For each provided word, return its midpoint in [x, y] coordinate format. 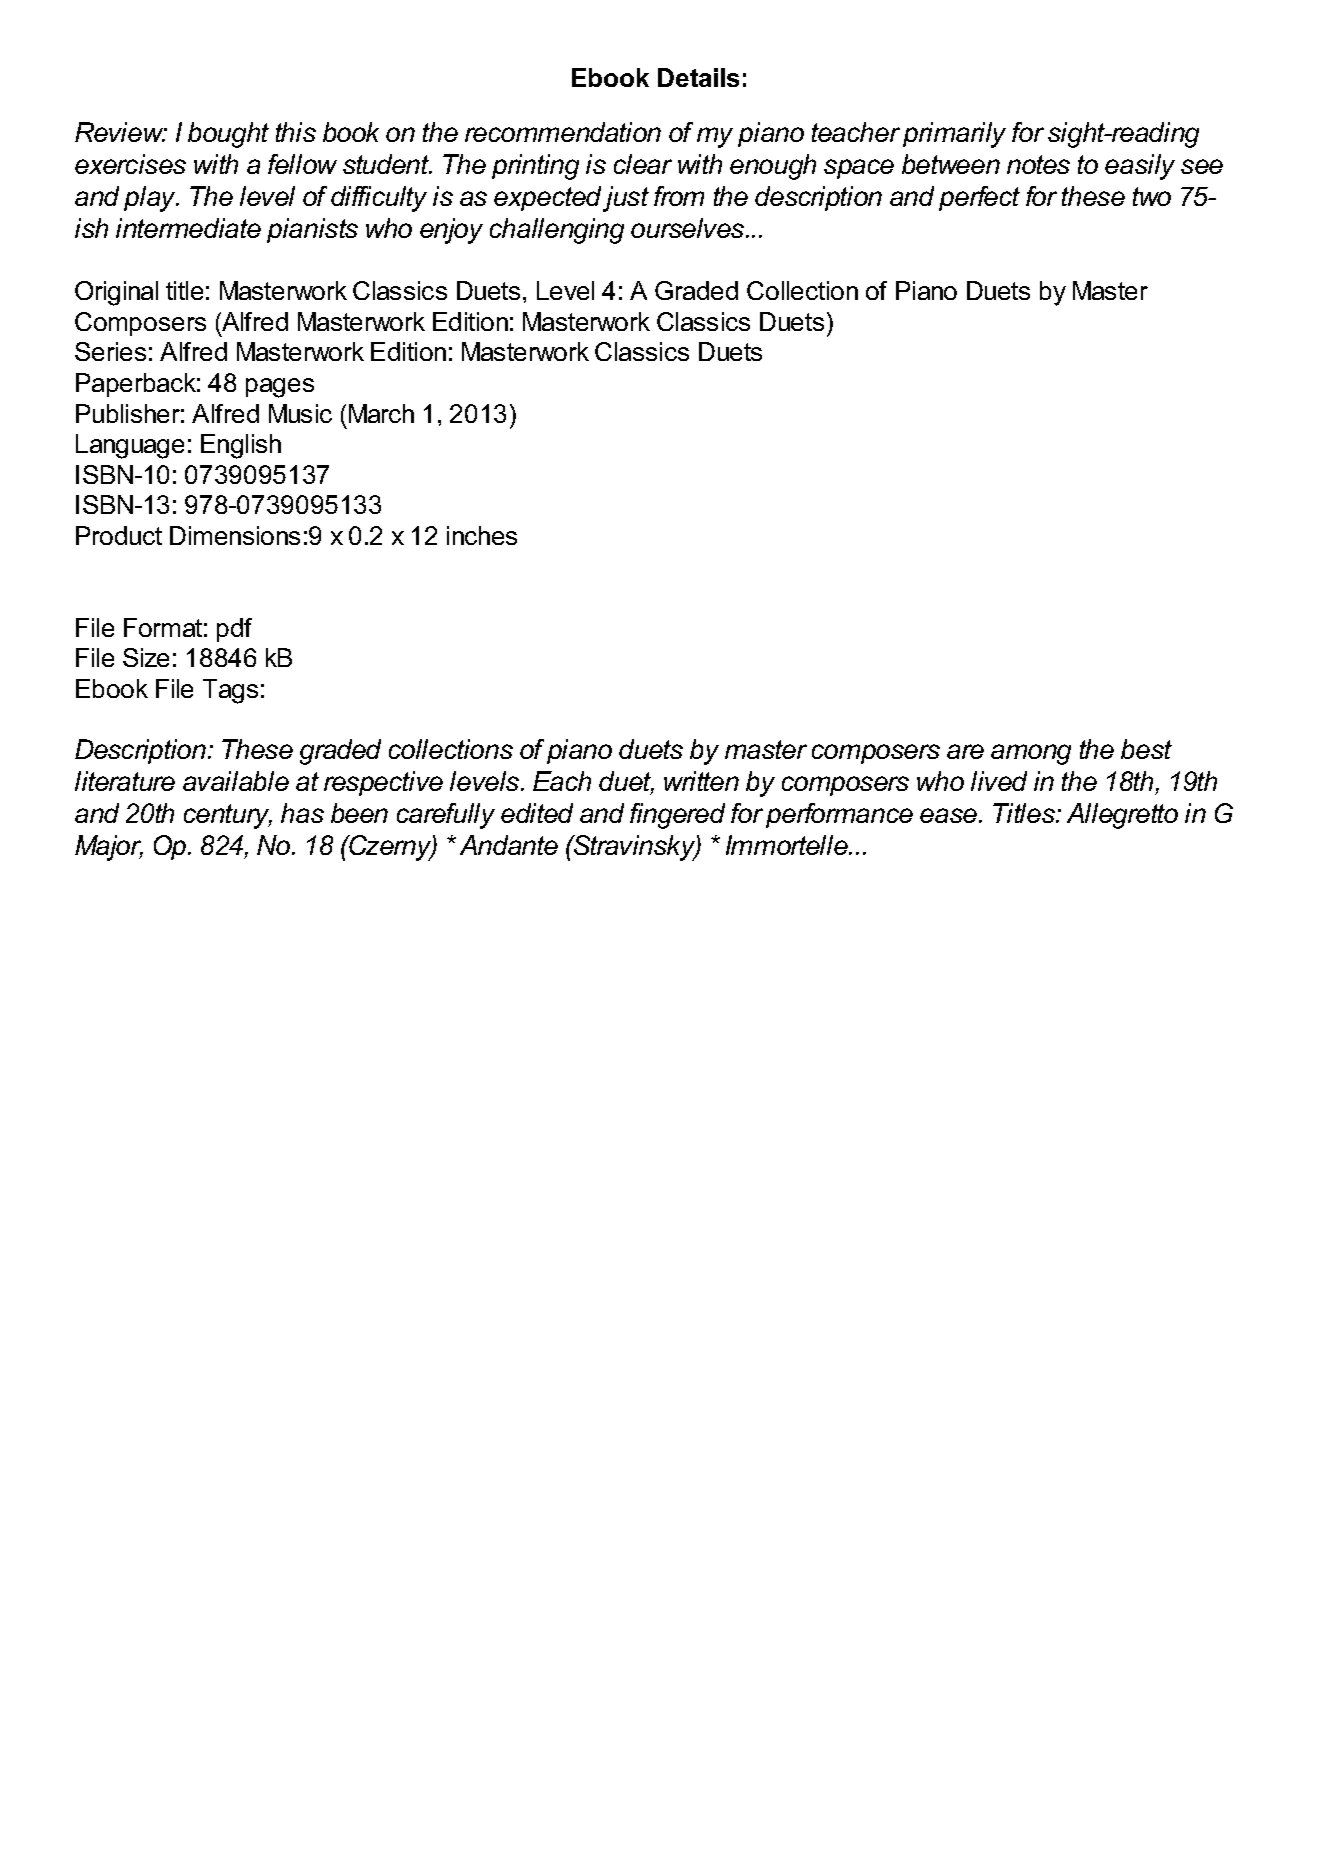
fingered [677, 816]
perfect [979, 198]
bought [228, 135]
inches [482, 535]
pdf [234, 630]
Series [110, 351]
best [1146, 749]
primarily [954, 135]
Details [698, 77]
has [302, 813]
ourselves [689, 228]
